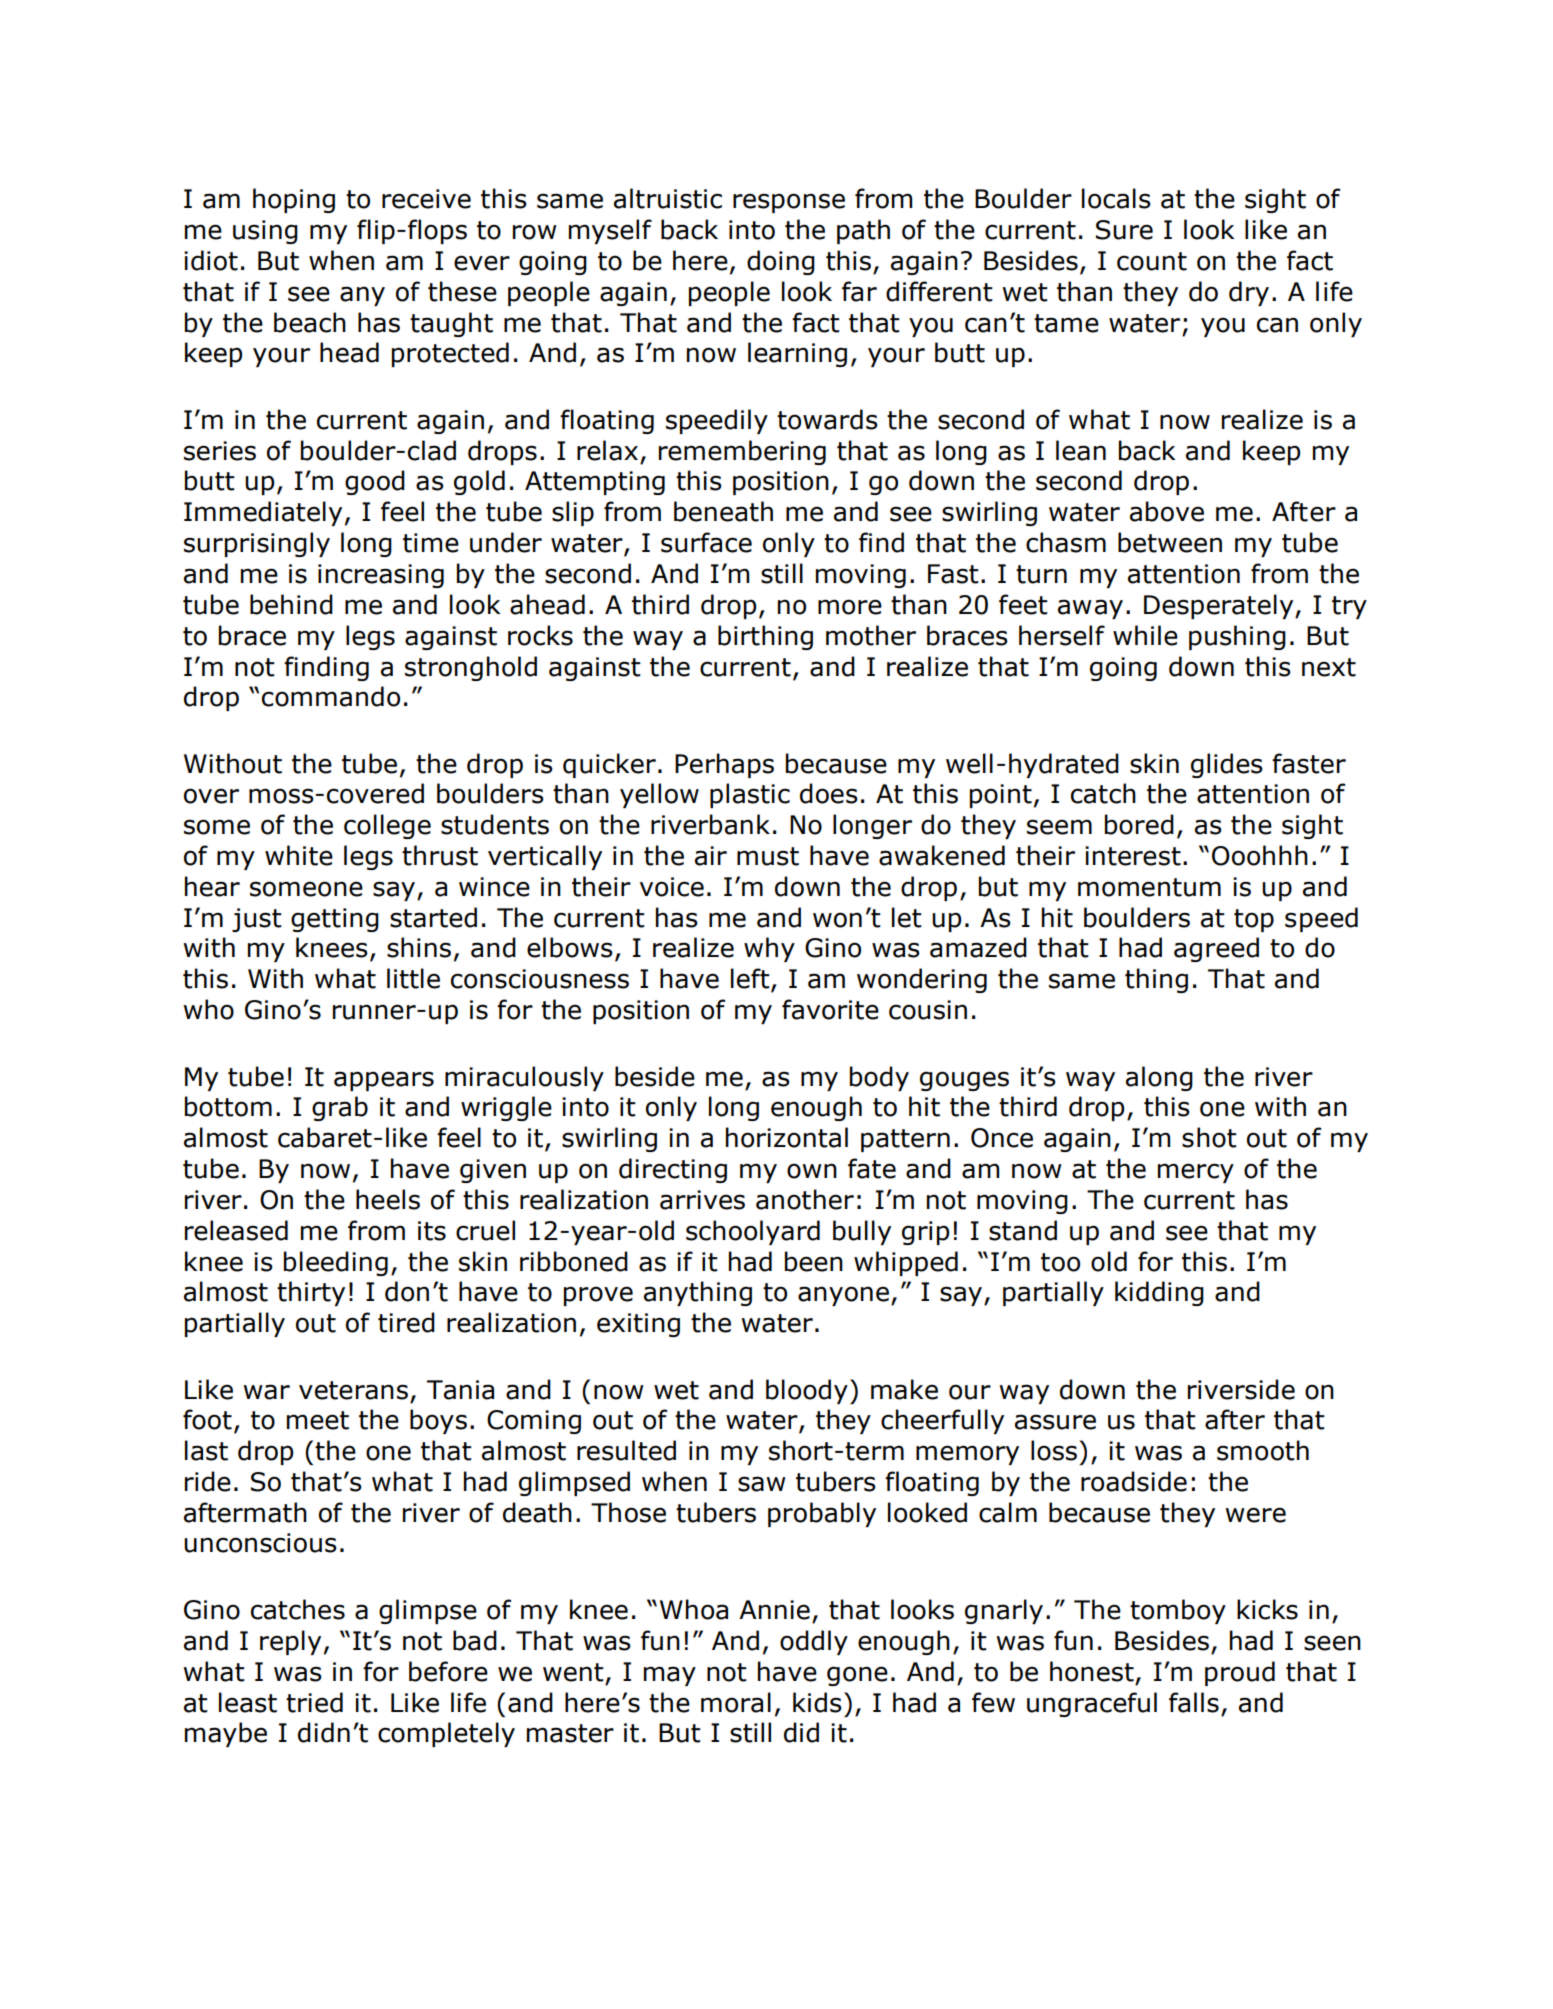 Image resolution: width=1553 pixels, height=2009 pixels. I want to click on behind, so click(291, 604).
